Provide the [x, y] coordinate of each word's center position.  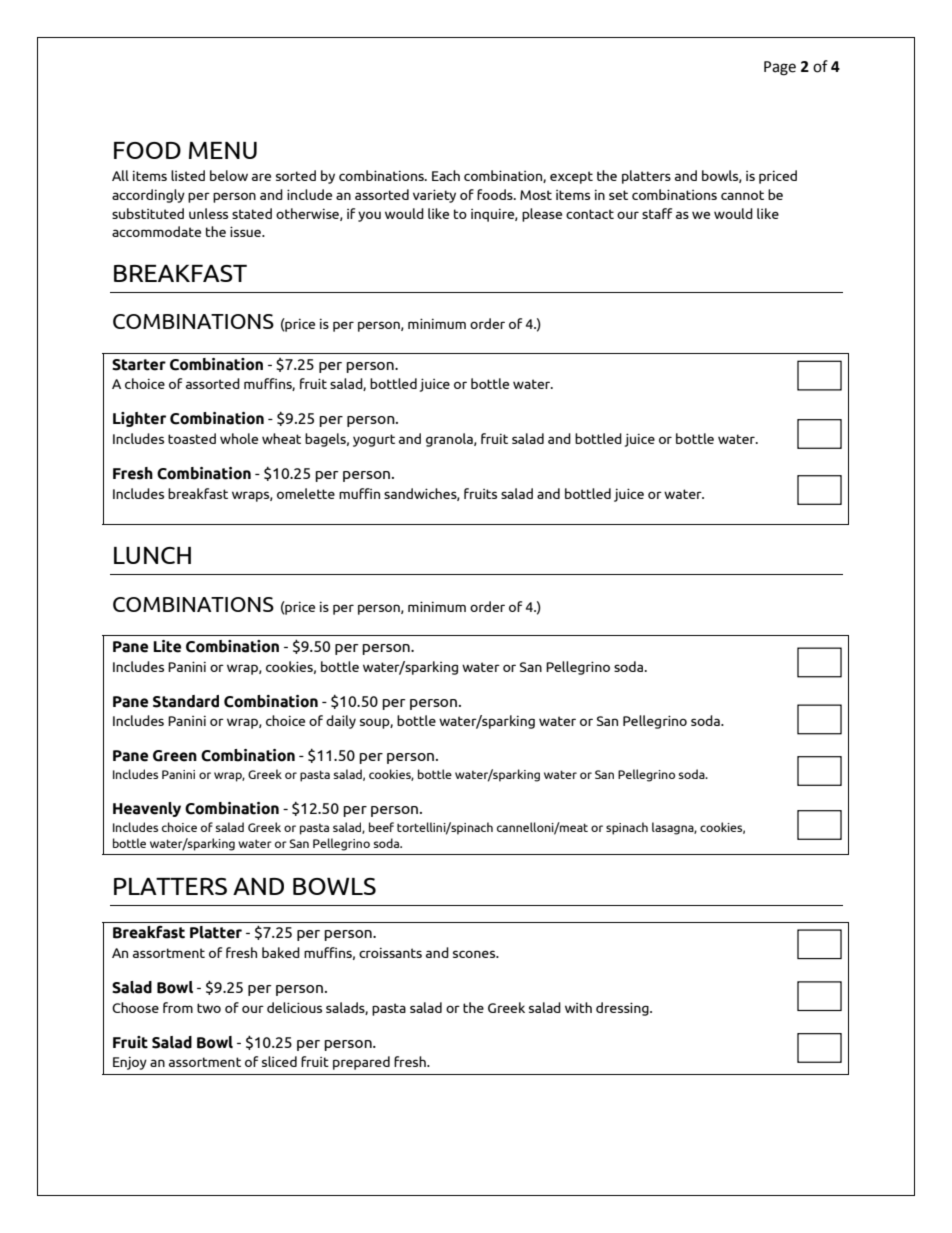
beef [381, 827]
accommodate [156, 231]
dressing [623, 1009]
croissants [390, 952]
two [209, 1008]
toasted [192, 438]
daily [341, 722]
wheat [281, 438]
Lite [167, 646]
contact [590, 214]
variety [434, 196]
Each [446, 175]
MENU [223, 150]
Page [780, 68]
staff [657, 213]
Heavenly [147, 809]
